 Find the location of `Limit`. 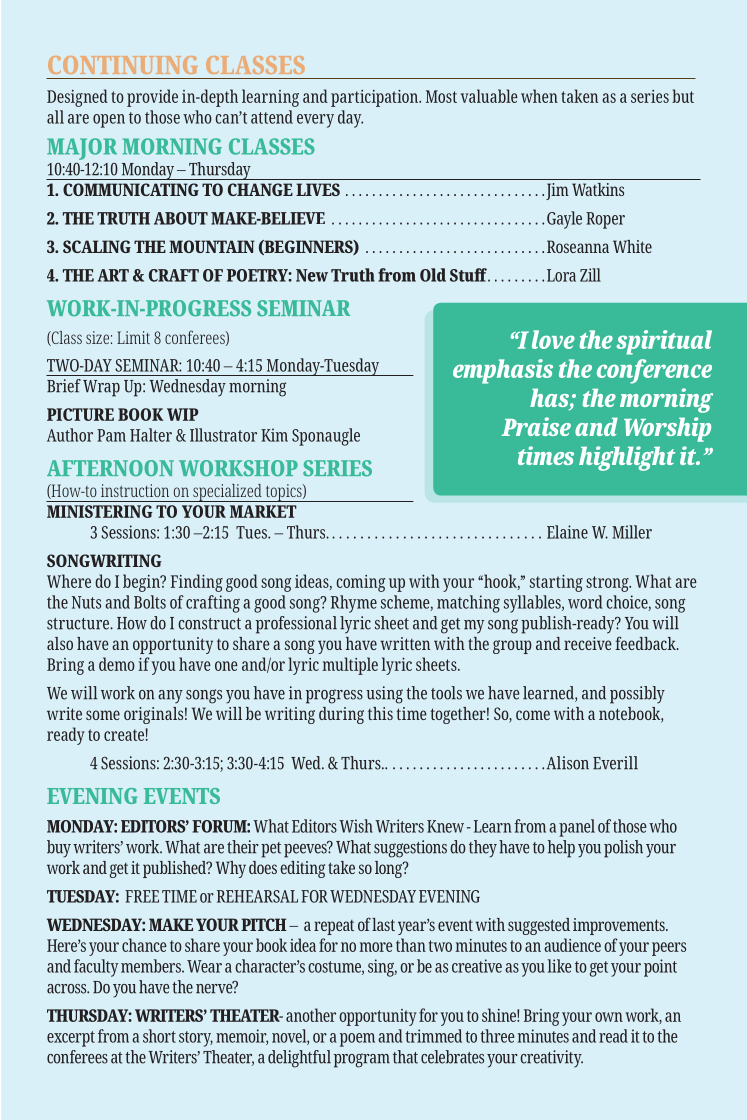

Limit is located at coordinates (133, 337).
